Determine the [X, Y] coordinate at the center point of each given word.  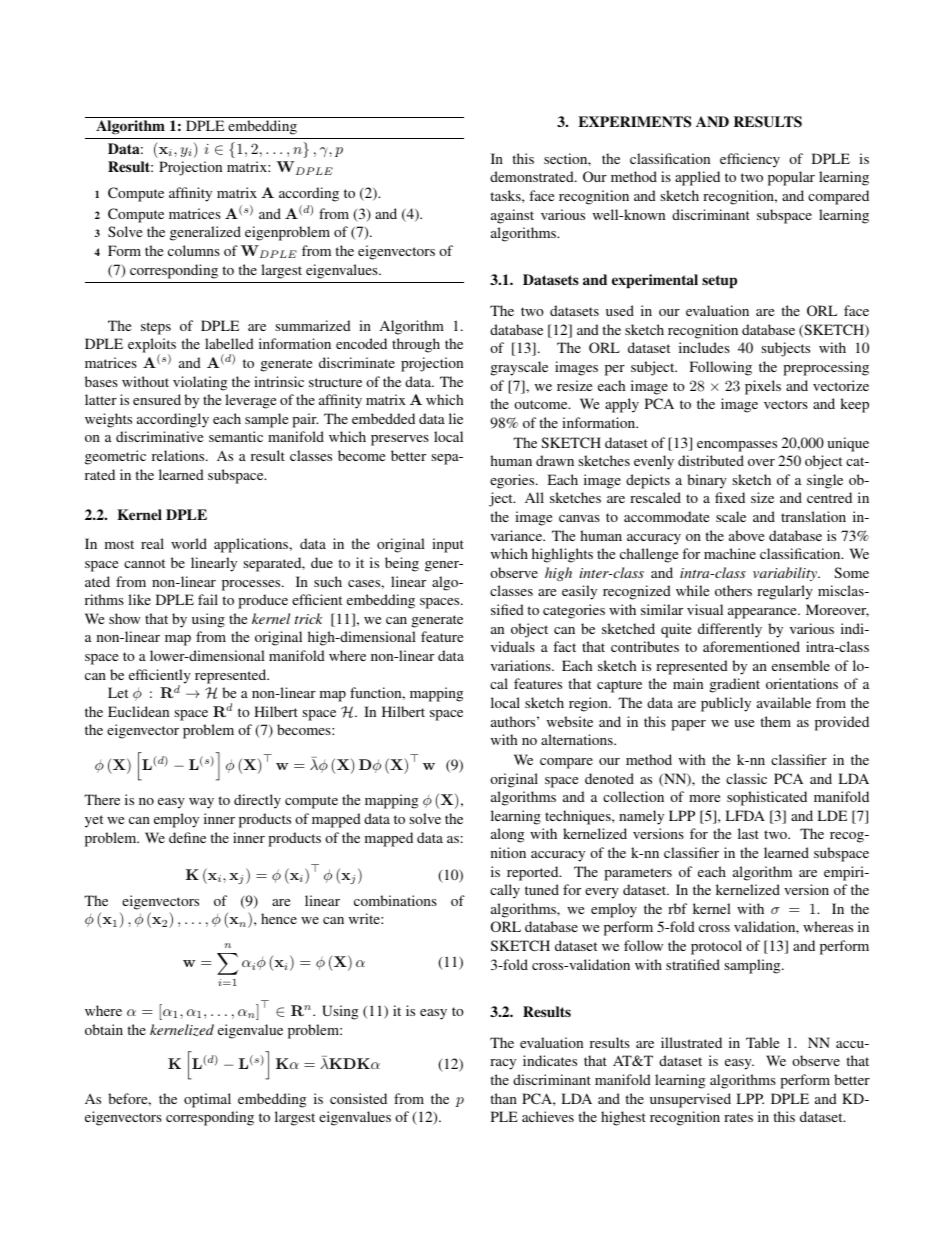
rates [738, 1117]
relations [179, 455]
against [512, 216]
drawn [555, 460]
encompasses [737, 446]
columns [194, 250]
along [507, 835]
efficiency [750, 160]
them [775, 721]
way [201, 803]
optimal [207, 1100]
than [503, 1098]
